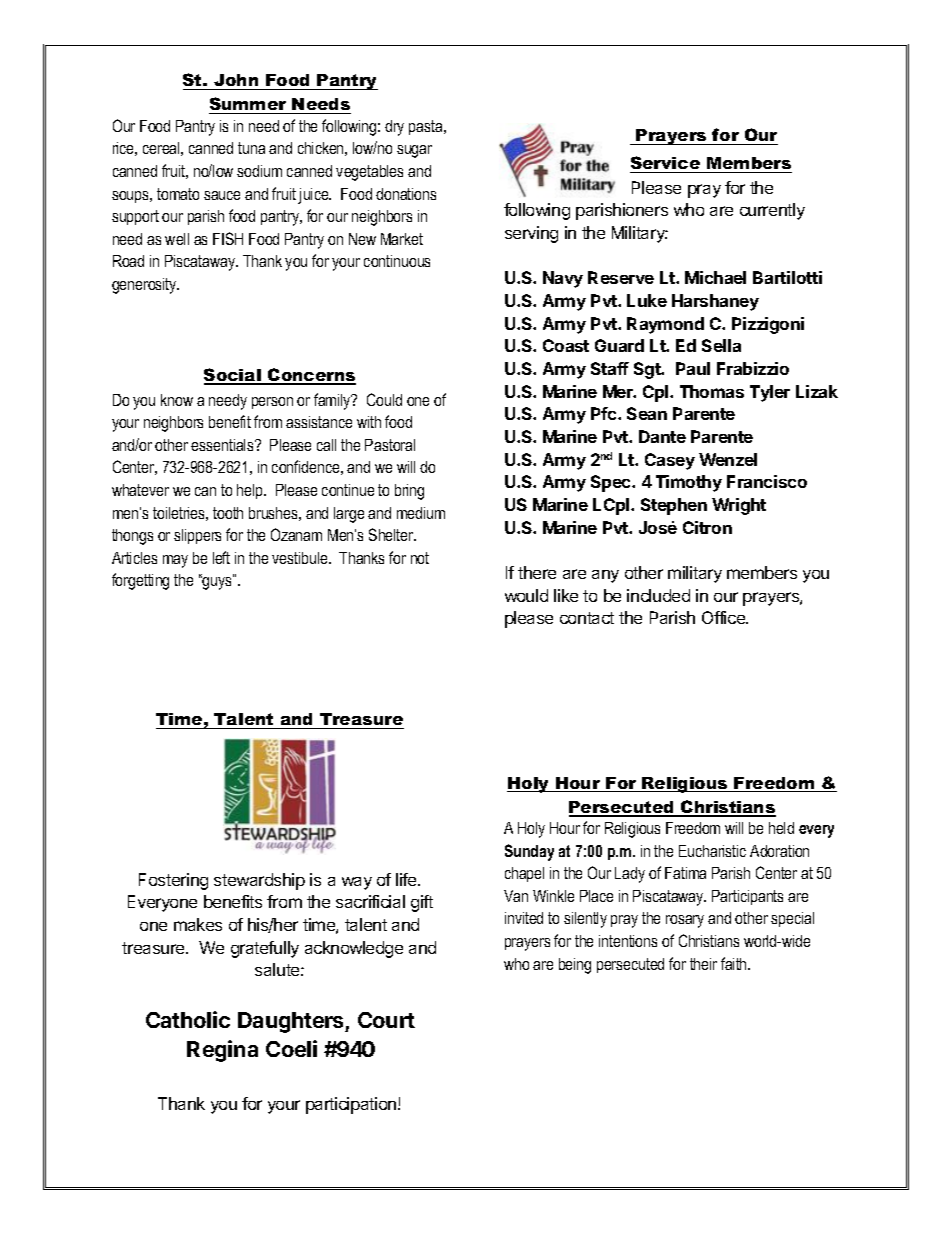 Image resolution: width=952 pixels, height=1233 pixels. I want to click on Court, so click(386, 1020).
